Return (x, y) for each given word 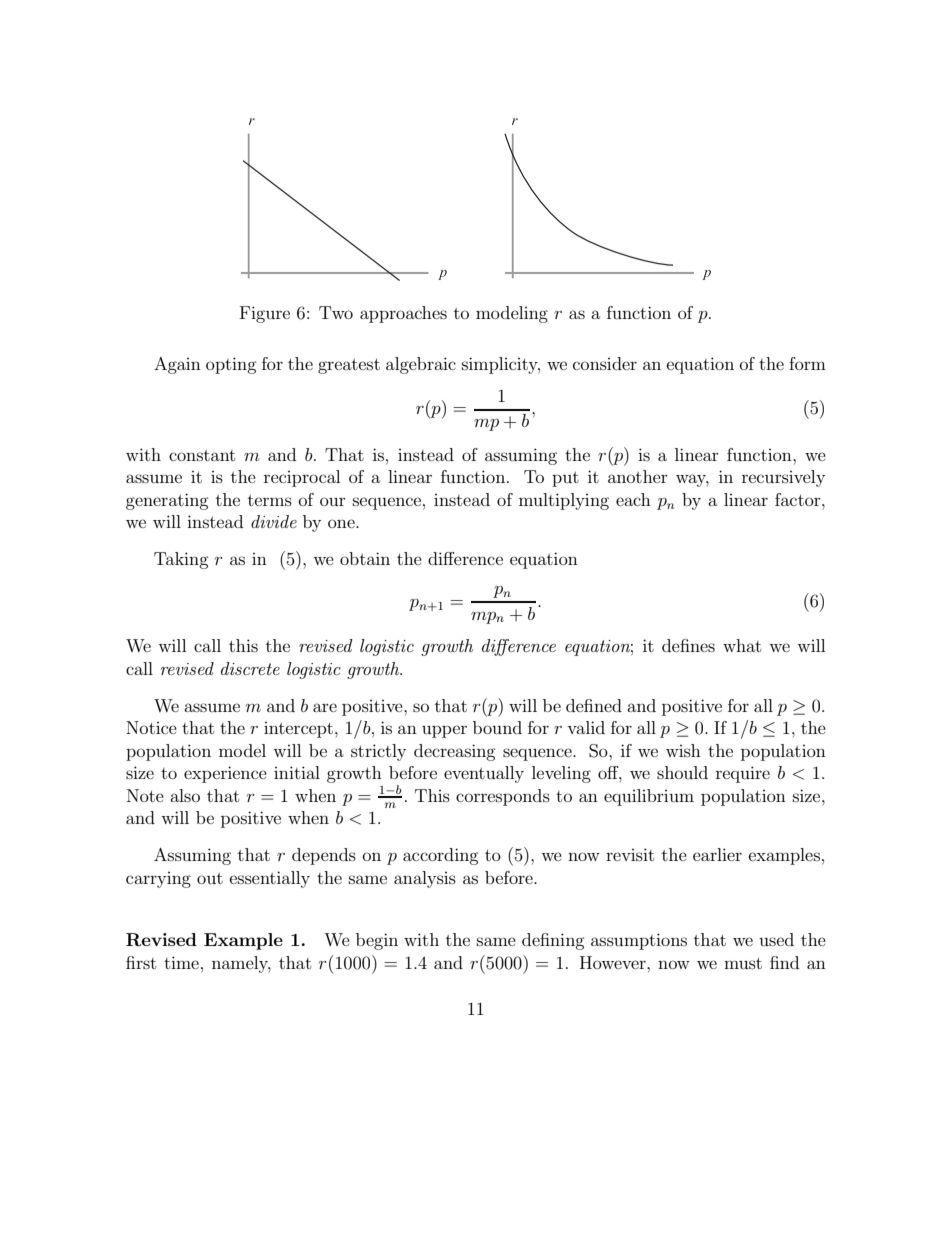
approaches (403, 314)
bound (497, 727)
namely (241, 964)
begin (377, 941)
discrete (250, 668)
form (807, 363)
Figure (265, 314)
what (742, 645)
